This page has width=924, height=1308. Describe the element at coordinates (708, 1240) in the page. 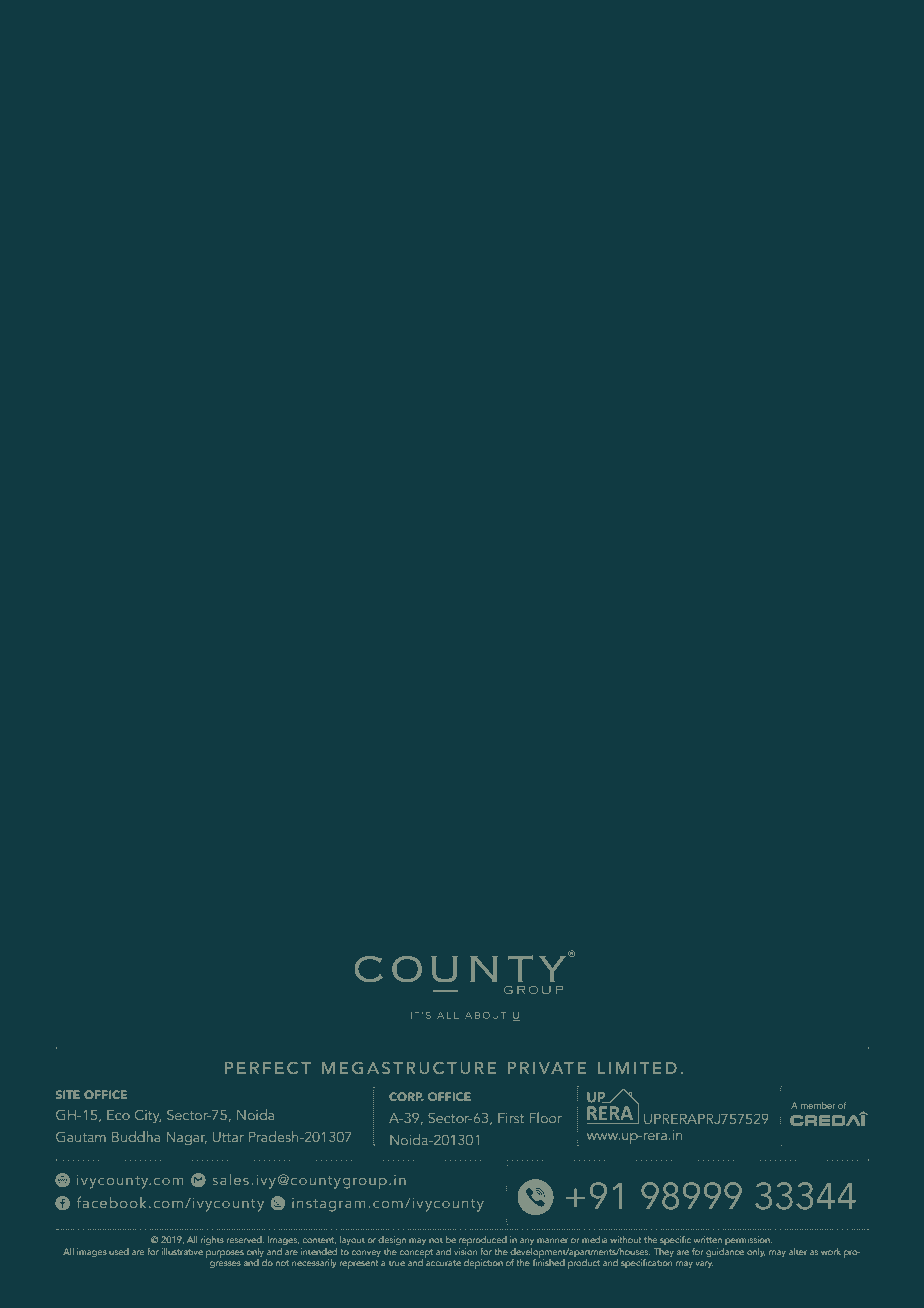

I see `written` at that location.
